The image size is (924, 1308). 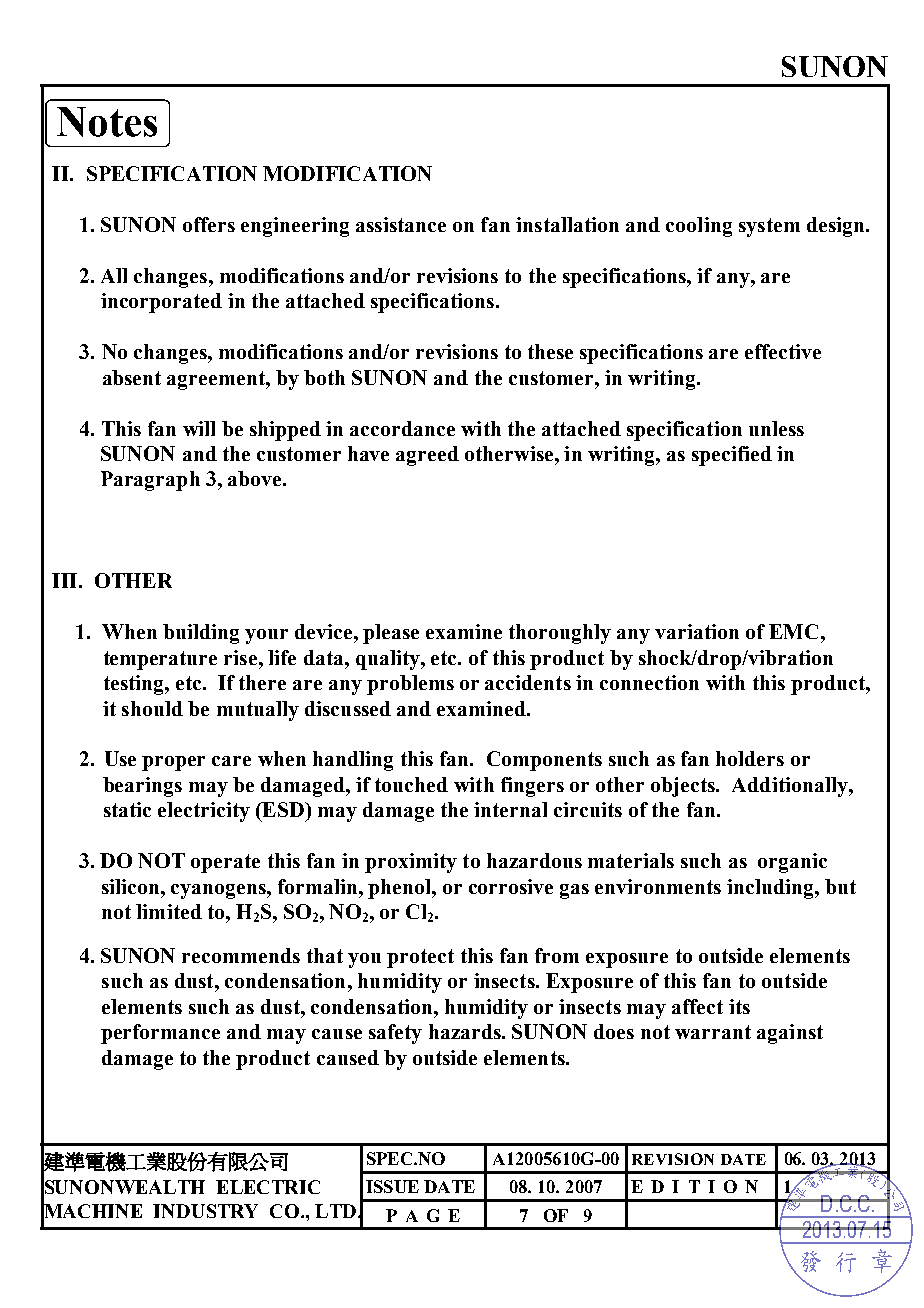 I want to click on system, so click(x=769, y=227).
